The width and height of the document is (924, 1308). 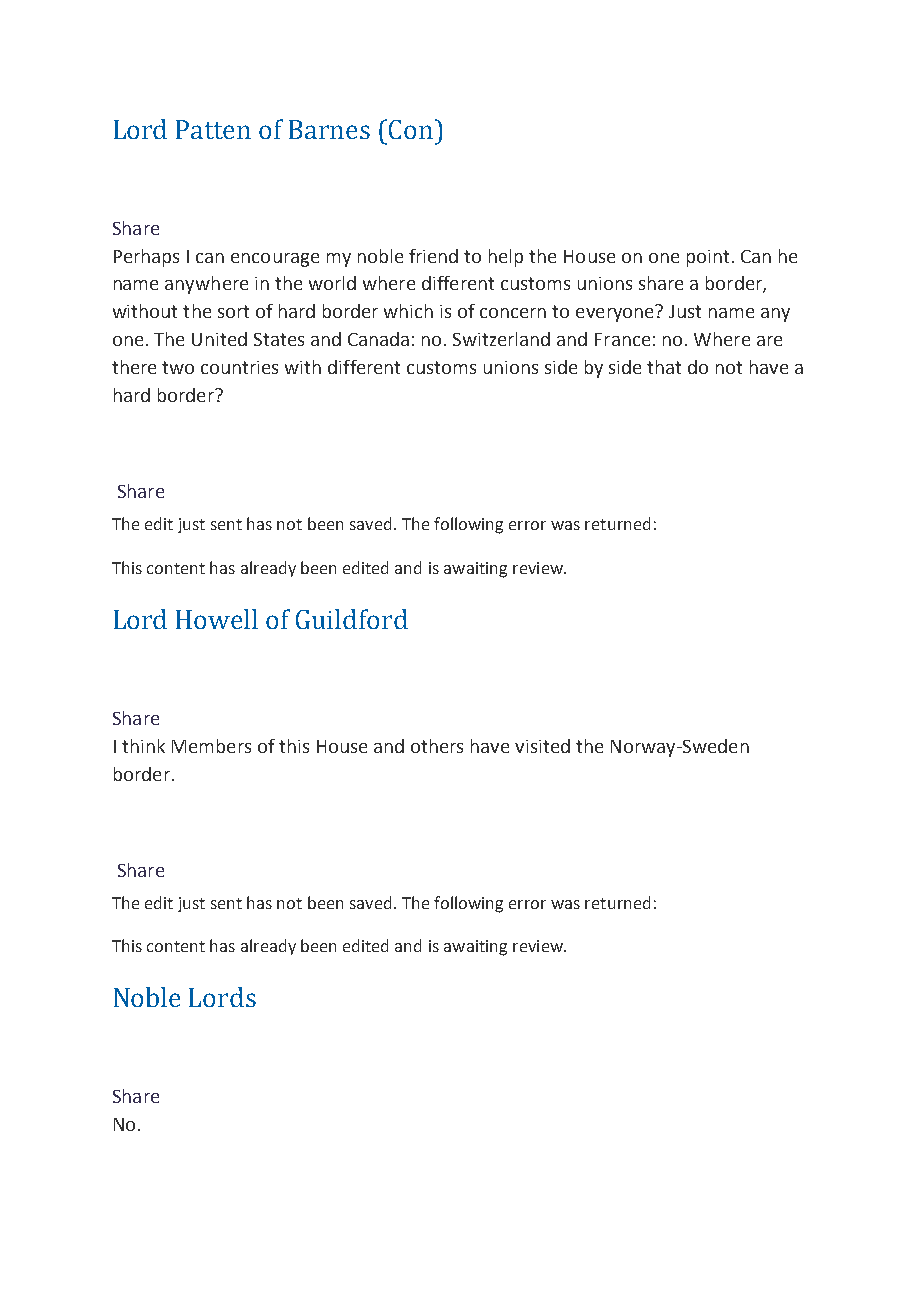 What do you see at coordinates (614, 315) in the document?
I see `everyone` at bounding box center [614, 315].
